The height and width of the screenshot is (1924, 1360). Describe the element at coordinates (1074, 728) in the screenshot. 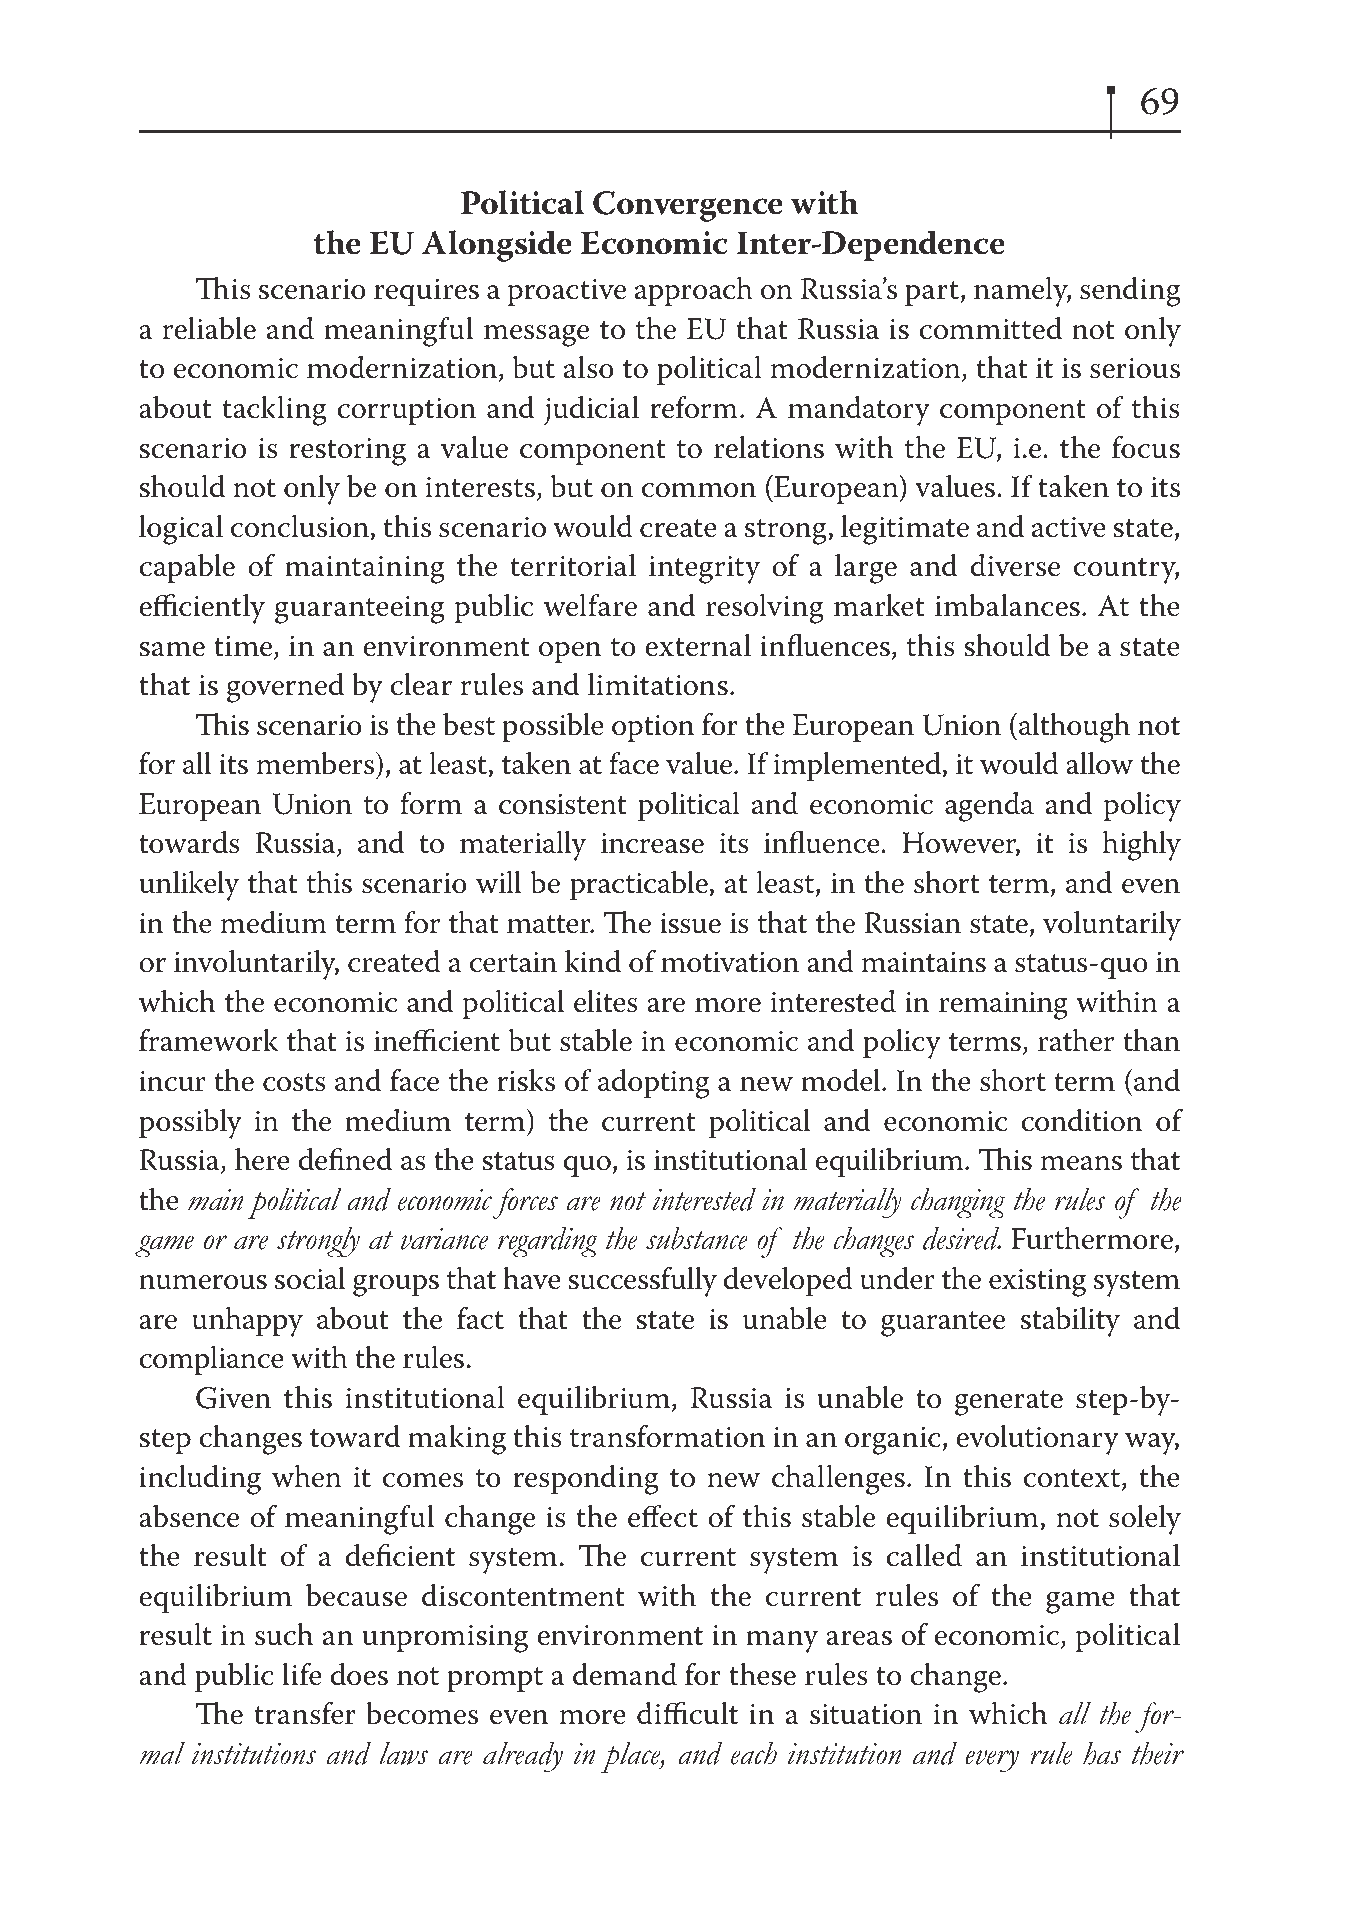

I see `although` at that location.
